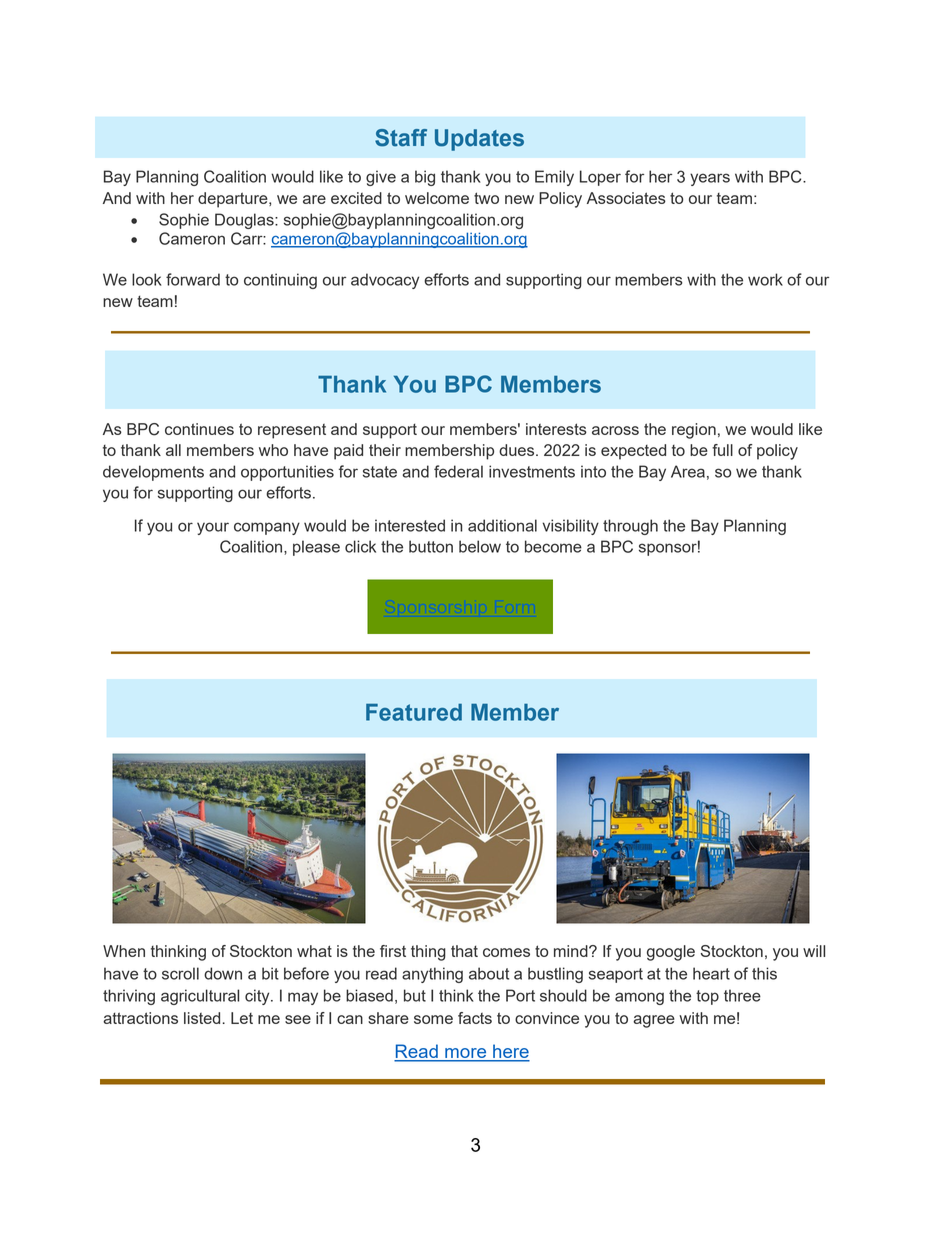  What do you see at coordinates (234, 200) in the document?
I see `departure` at bounding box center [234, 200].
